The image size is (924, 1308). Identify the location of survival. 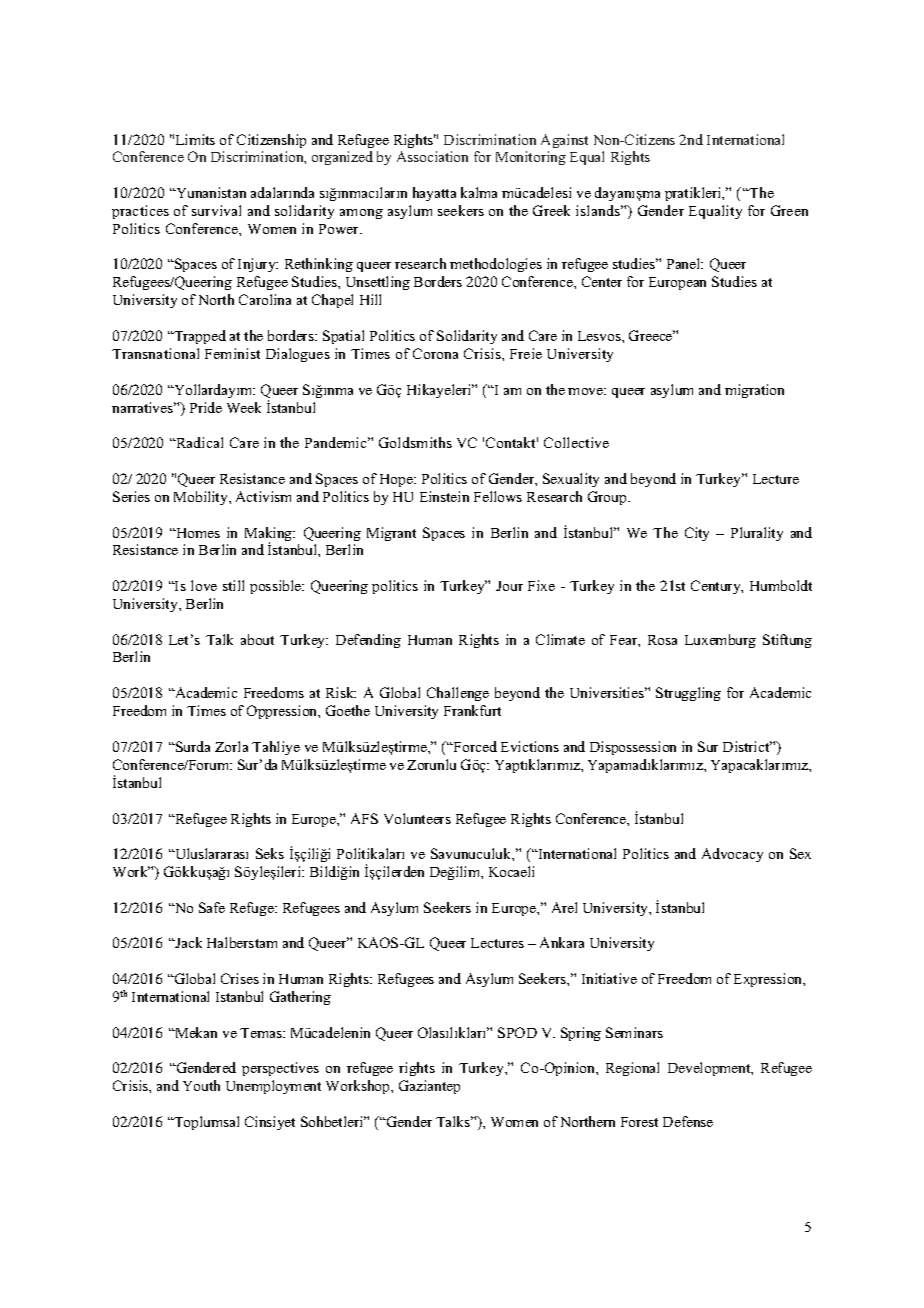
(216, 210).
